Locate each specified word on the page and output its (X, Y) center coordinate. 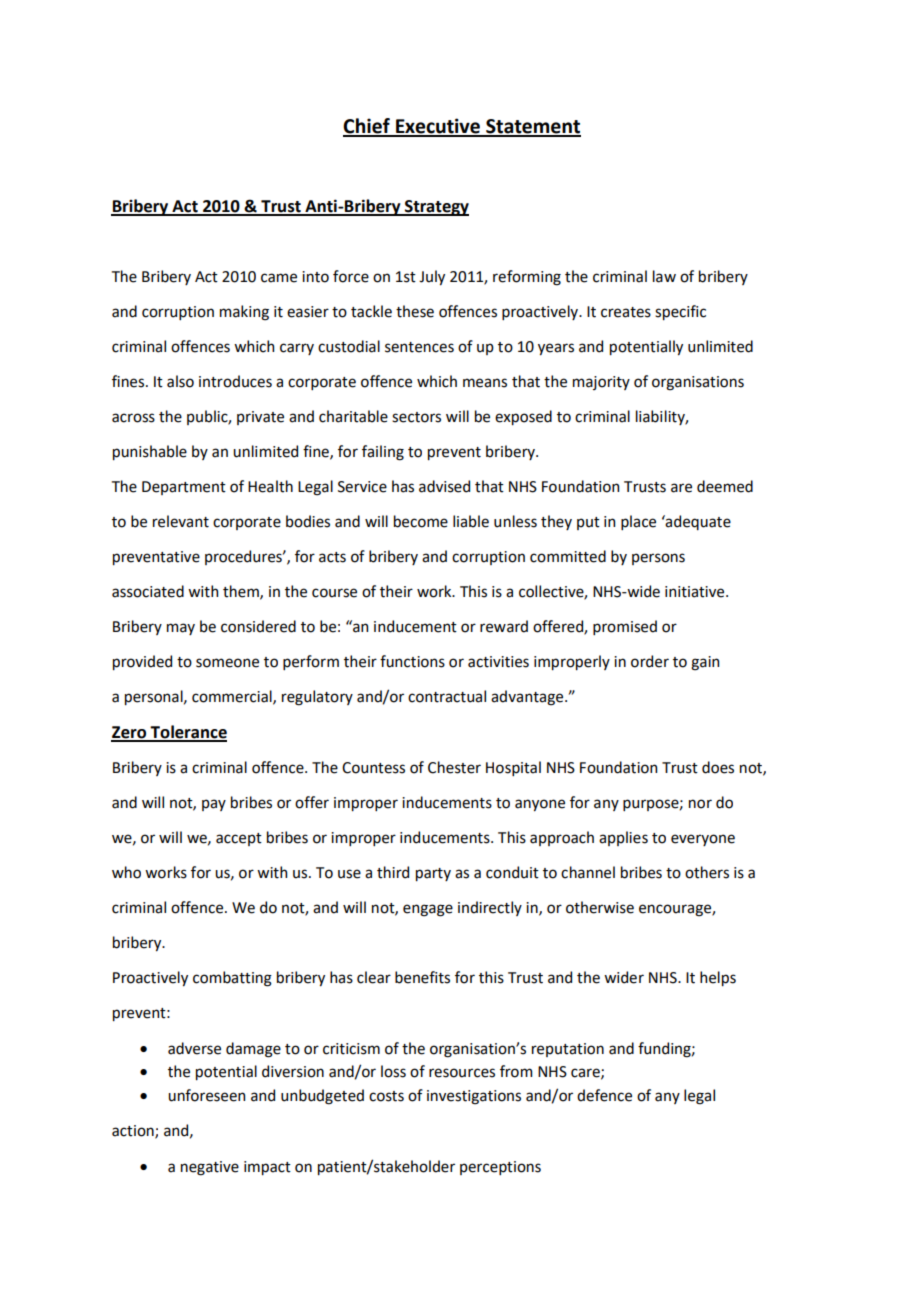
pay (214, 805)
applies (623, 838)
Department (184, 488)
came (279, 278)
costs (386, 1096)
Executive (438, 127)
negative (210, 1168)
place (638, 522)
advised (444, 486)
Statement (532, 127)
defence (604, 1095)
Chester (454, 767)
